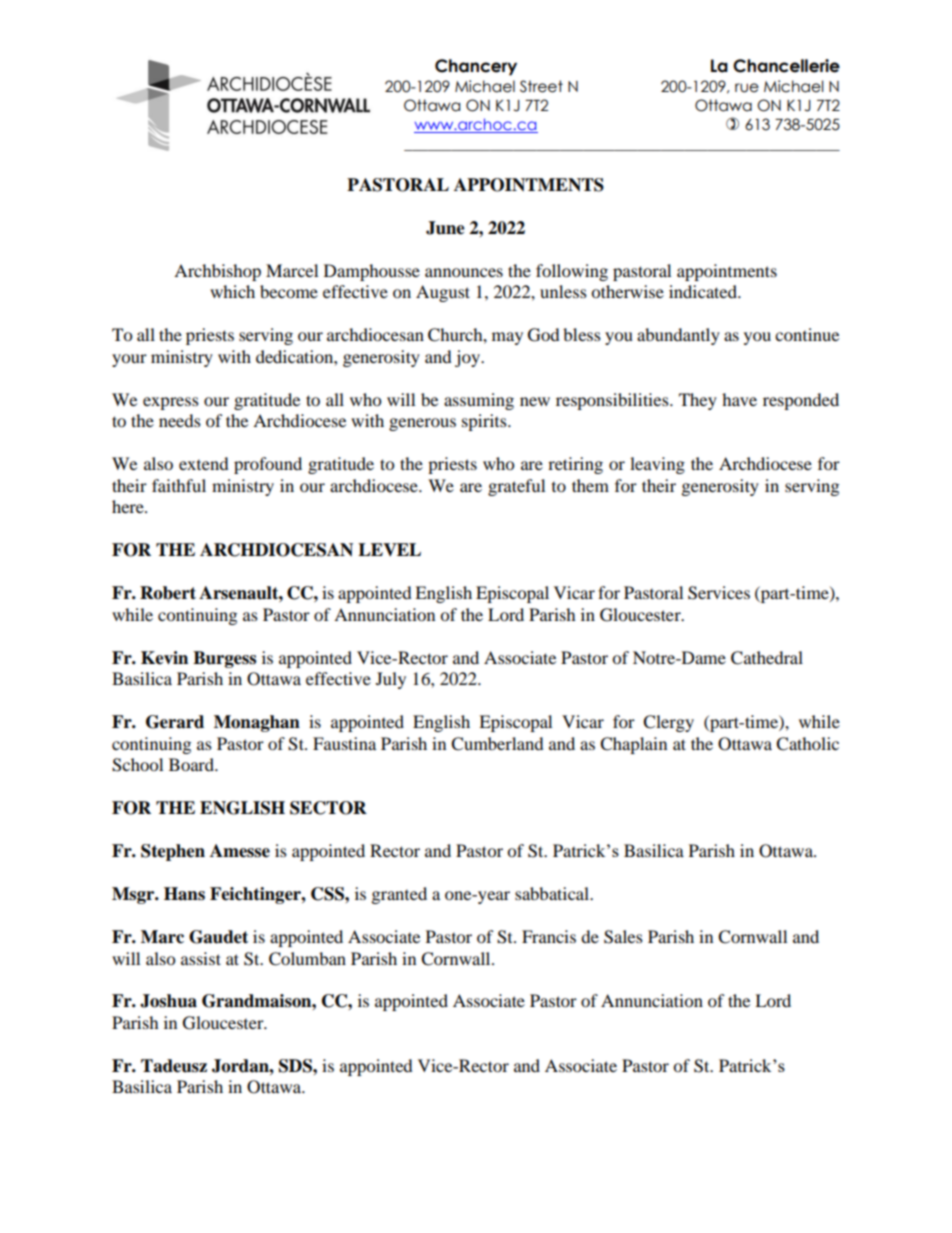  Describe the element at coordinates (217, 272) in the image. I see `Archbishop` at that location.
